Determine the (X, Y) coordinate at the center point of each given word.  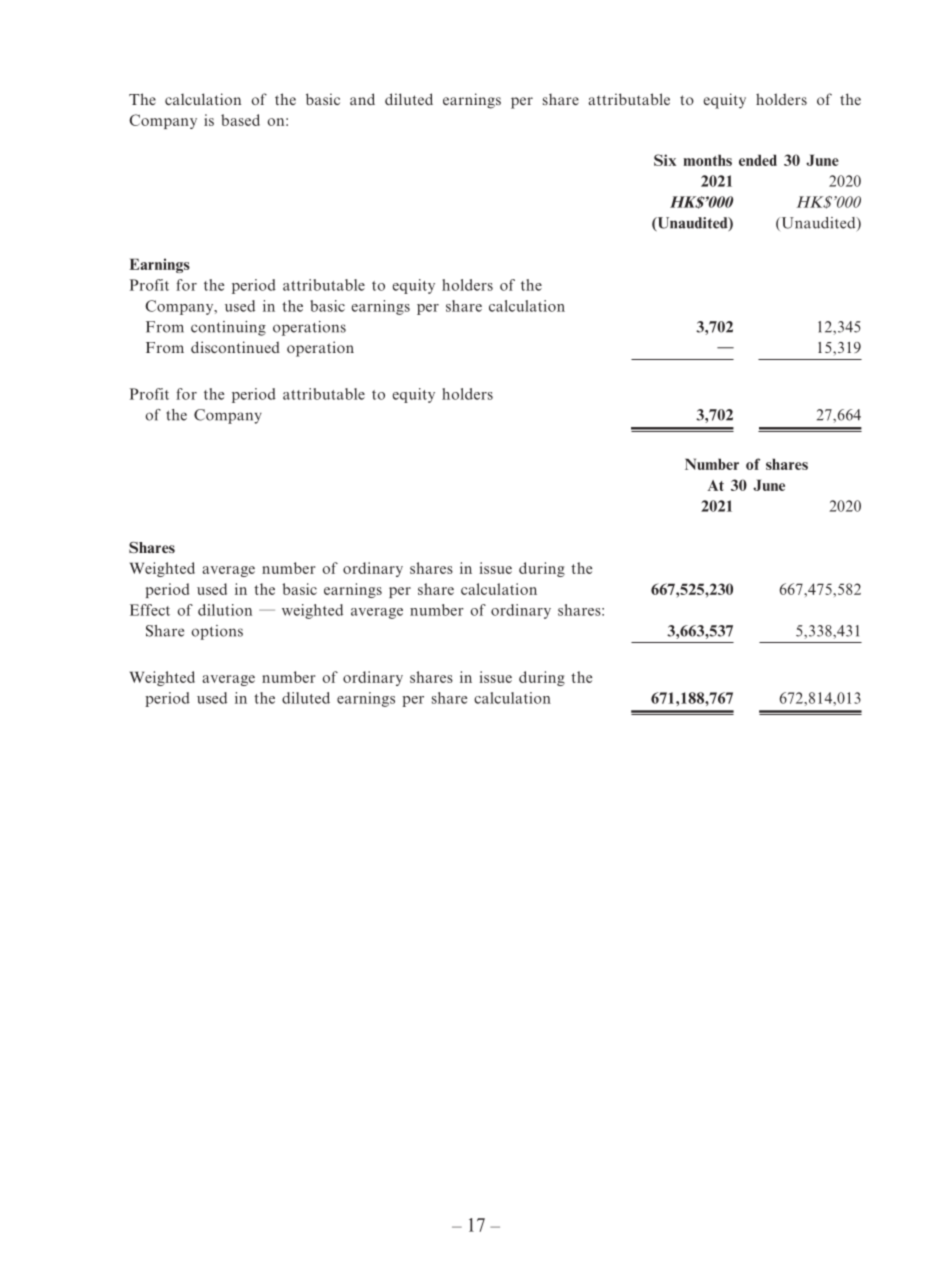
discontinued (235, 347)
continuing (228, 328)
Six (665, 160)
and (362, 99)
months (707, 160)
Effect (150, 610)
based (240, 120)
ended (758, 160)
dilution (225, 610)
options (217, 632)
